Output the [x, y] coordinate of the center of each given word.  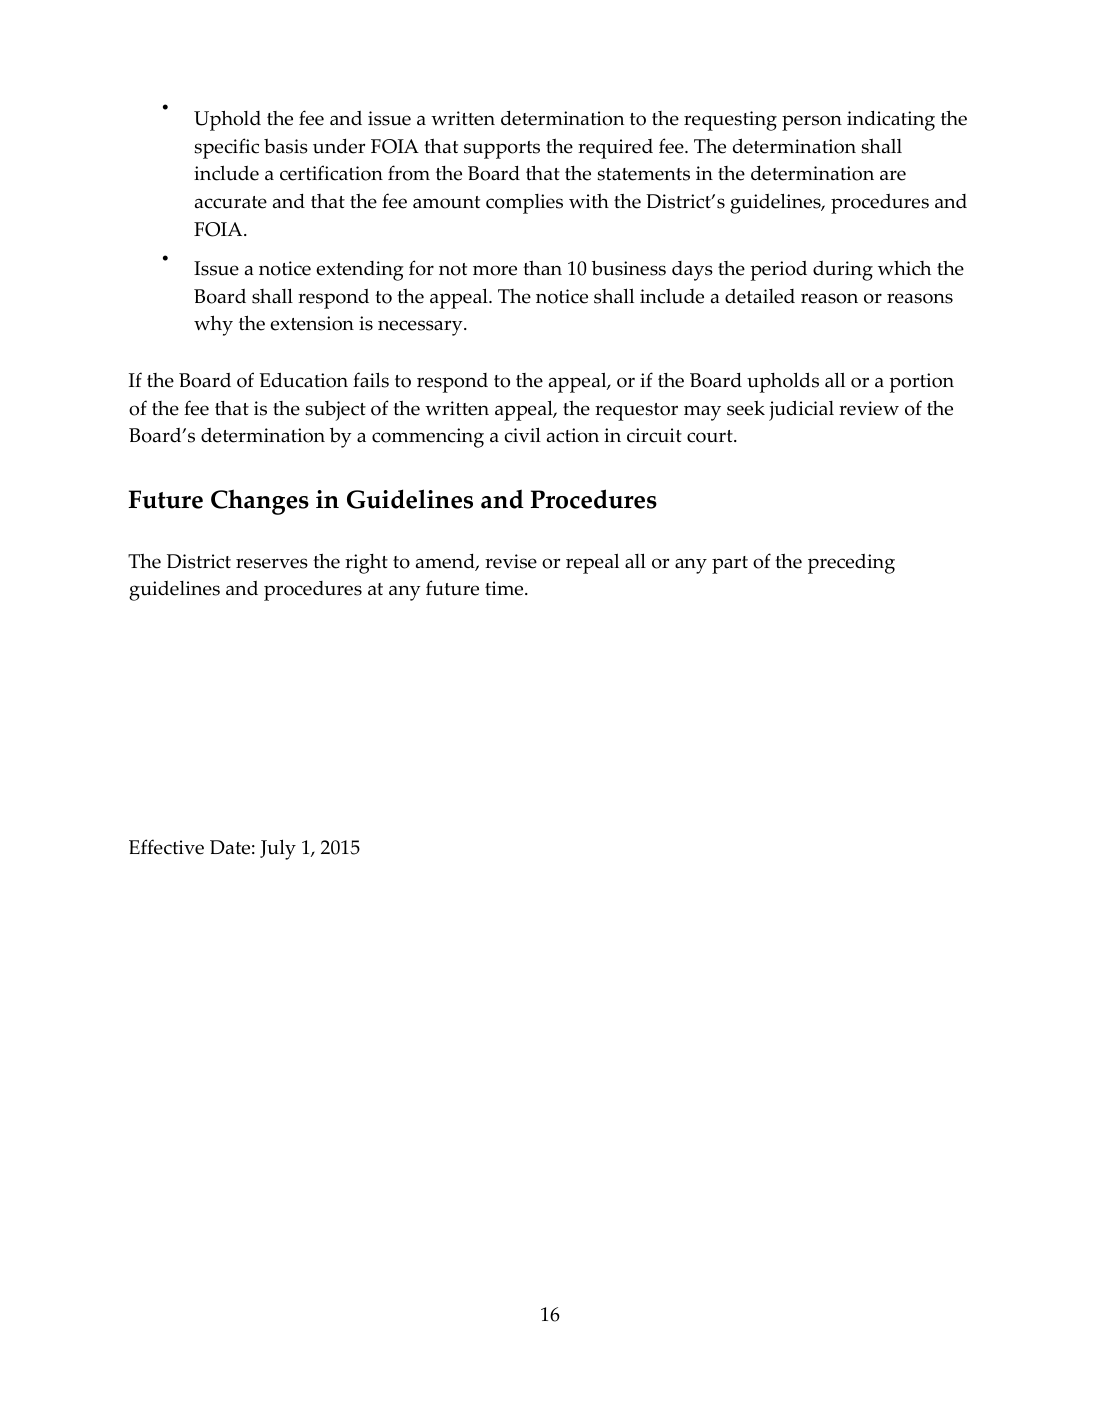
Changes [260, 502]
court [711, 436]
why [213, 325]
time [505, 588]
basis [286, 146]
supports [502, 150]
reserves [272, 563]
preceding [851, 564]
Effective [166, 847]
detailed [760, 296]
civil [523, 435]
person [812, 123]
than [542, 268]
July [278, 849]
